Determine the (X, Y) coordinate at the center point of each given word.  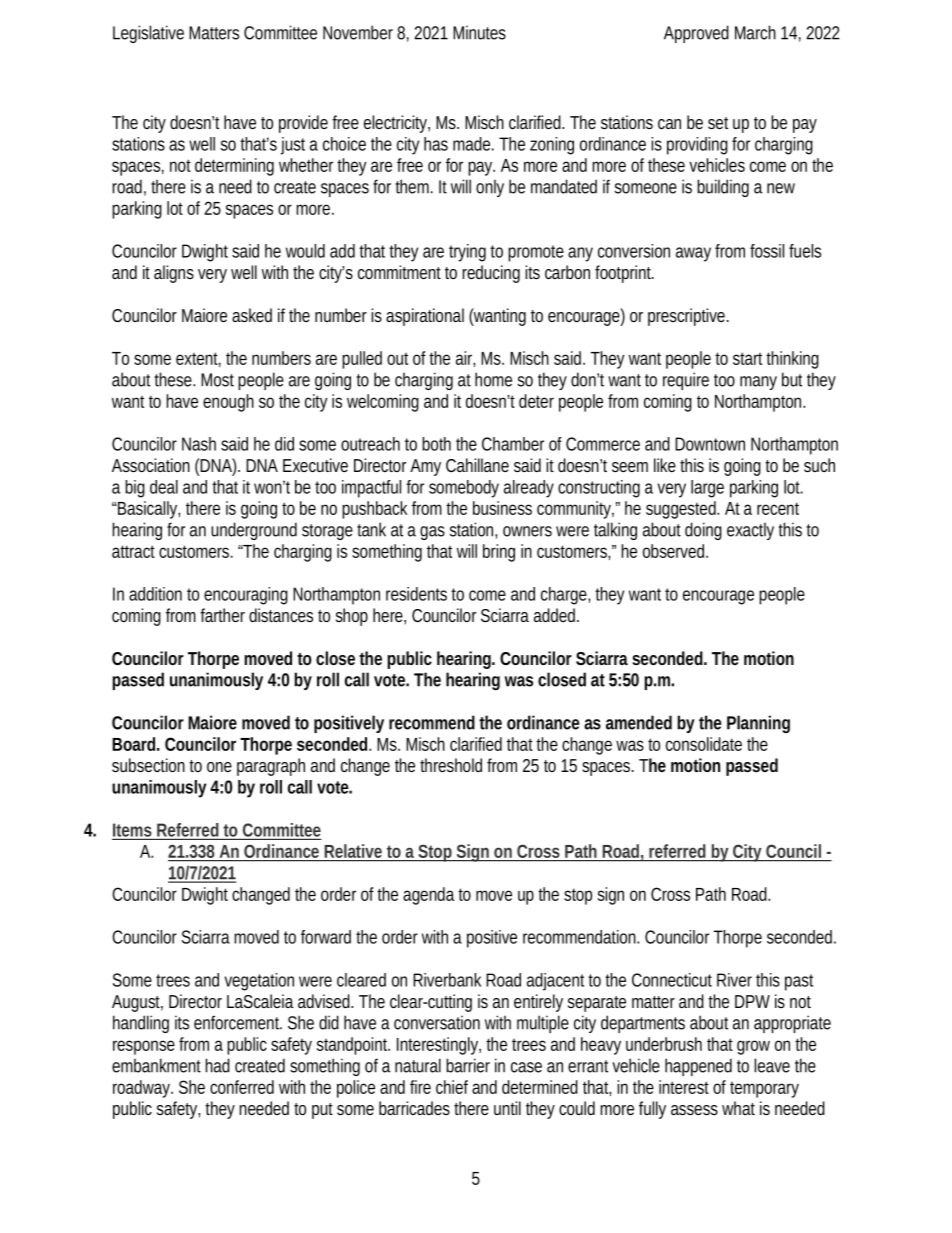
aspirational (425, 317)
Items (133, 831)
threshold (451, 765)
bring (499, 553)
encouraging (246, 596)
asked (252, 315)
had (217, 1065)
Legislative (148, 34)
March (755, 32)
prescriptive (688, 317)
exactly (750, 531)
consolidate (704, 744)
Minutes (479, 32)
